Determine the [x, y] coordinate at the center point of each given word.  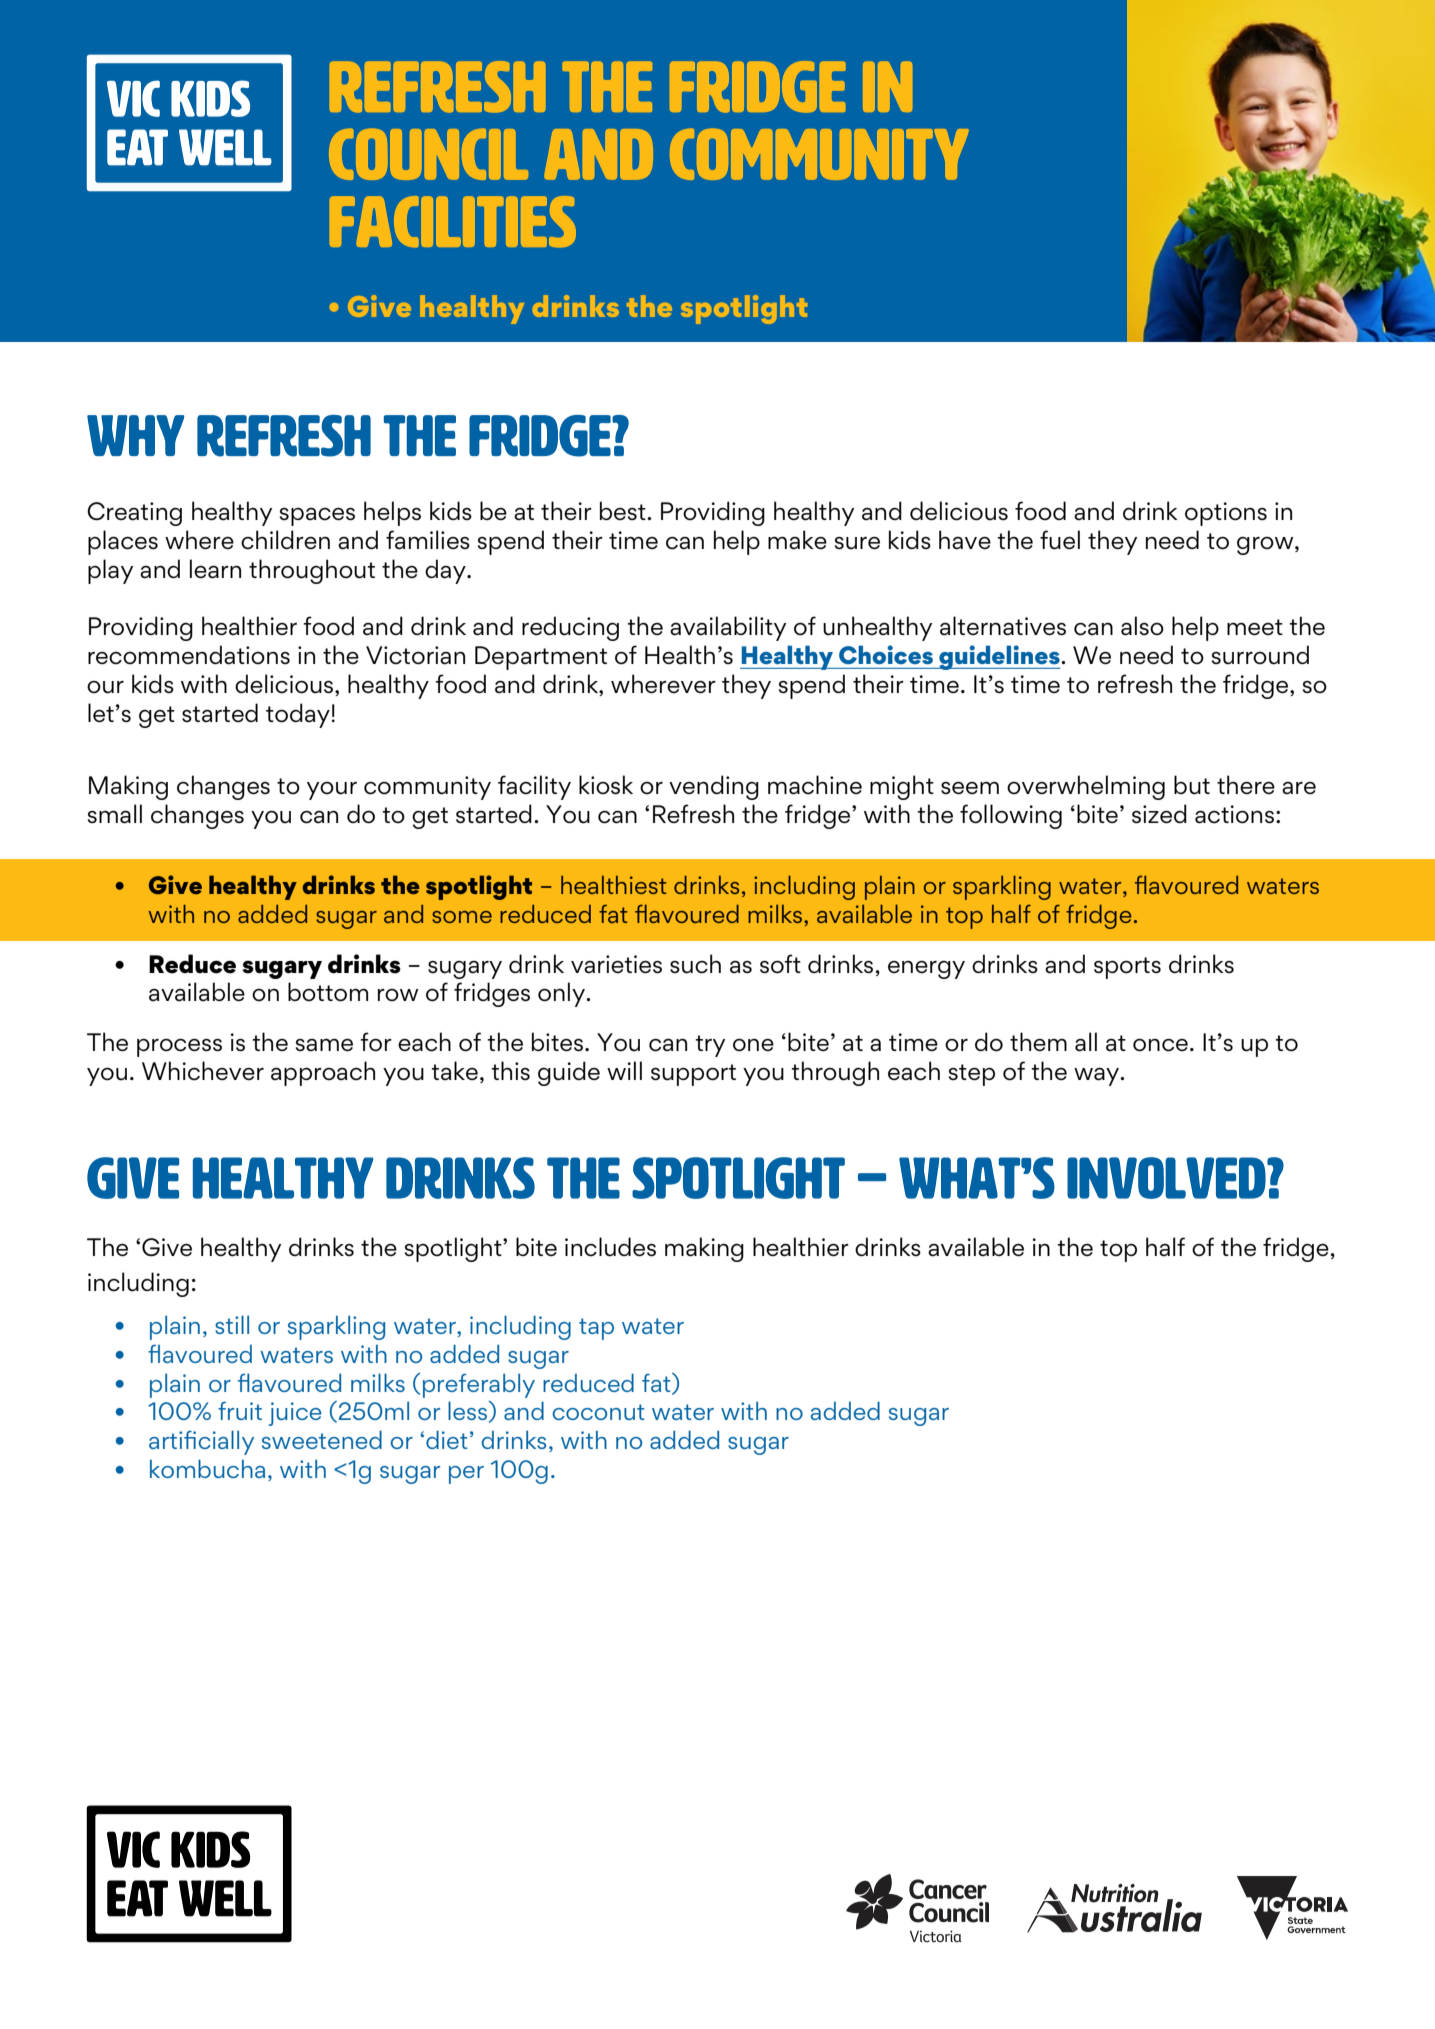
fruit [240, 1410]
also [1142, 626]
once [1160, 1045]
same [324, 1045]
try [710, 1046]
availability [728, 628]
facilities [453, 221]
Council [428, 154]
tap [596, 1329]
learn [215, 569]
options [1226, 514]
